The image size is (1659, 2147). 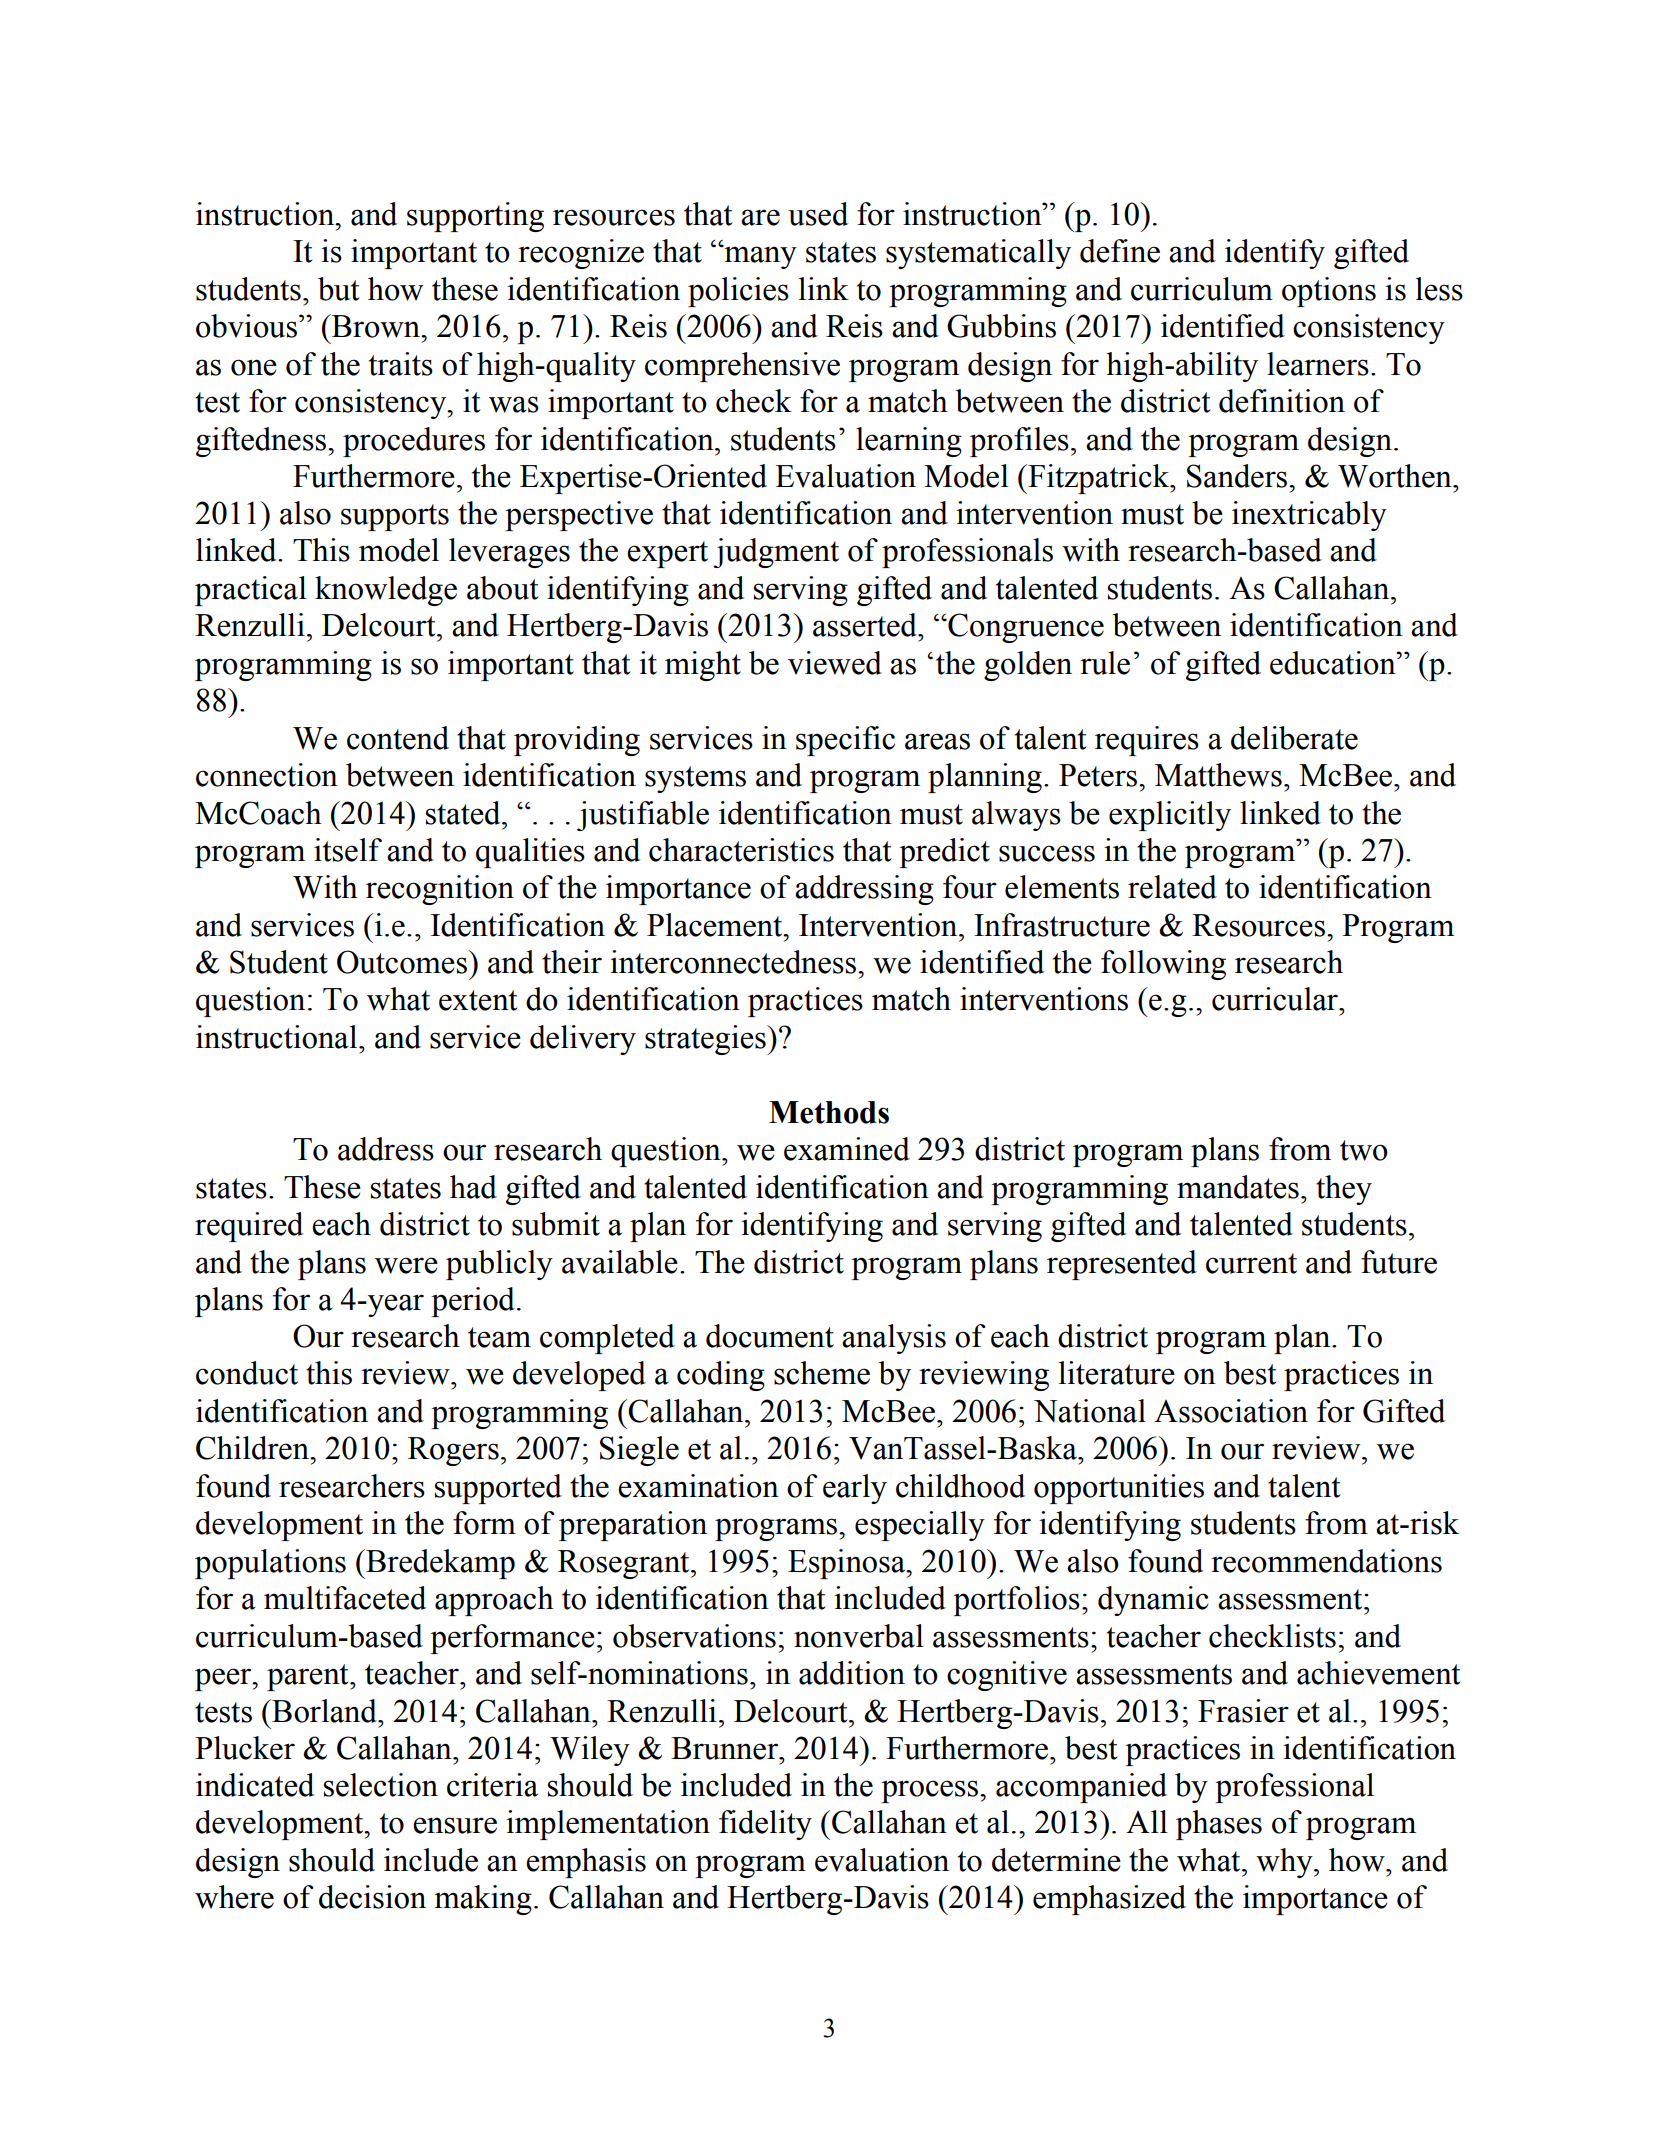 What do you see at coordinates (372, 1897) in the screenshot?
I see `decision` at bounding box center [372, 1897].
